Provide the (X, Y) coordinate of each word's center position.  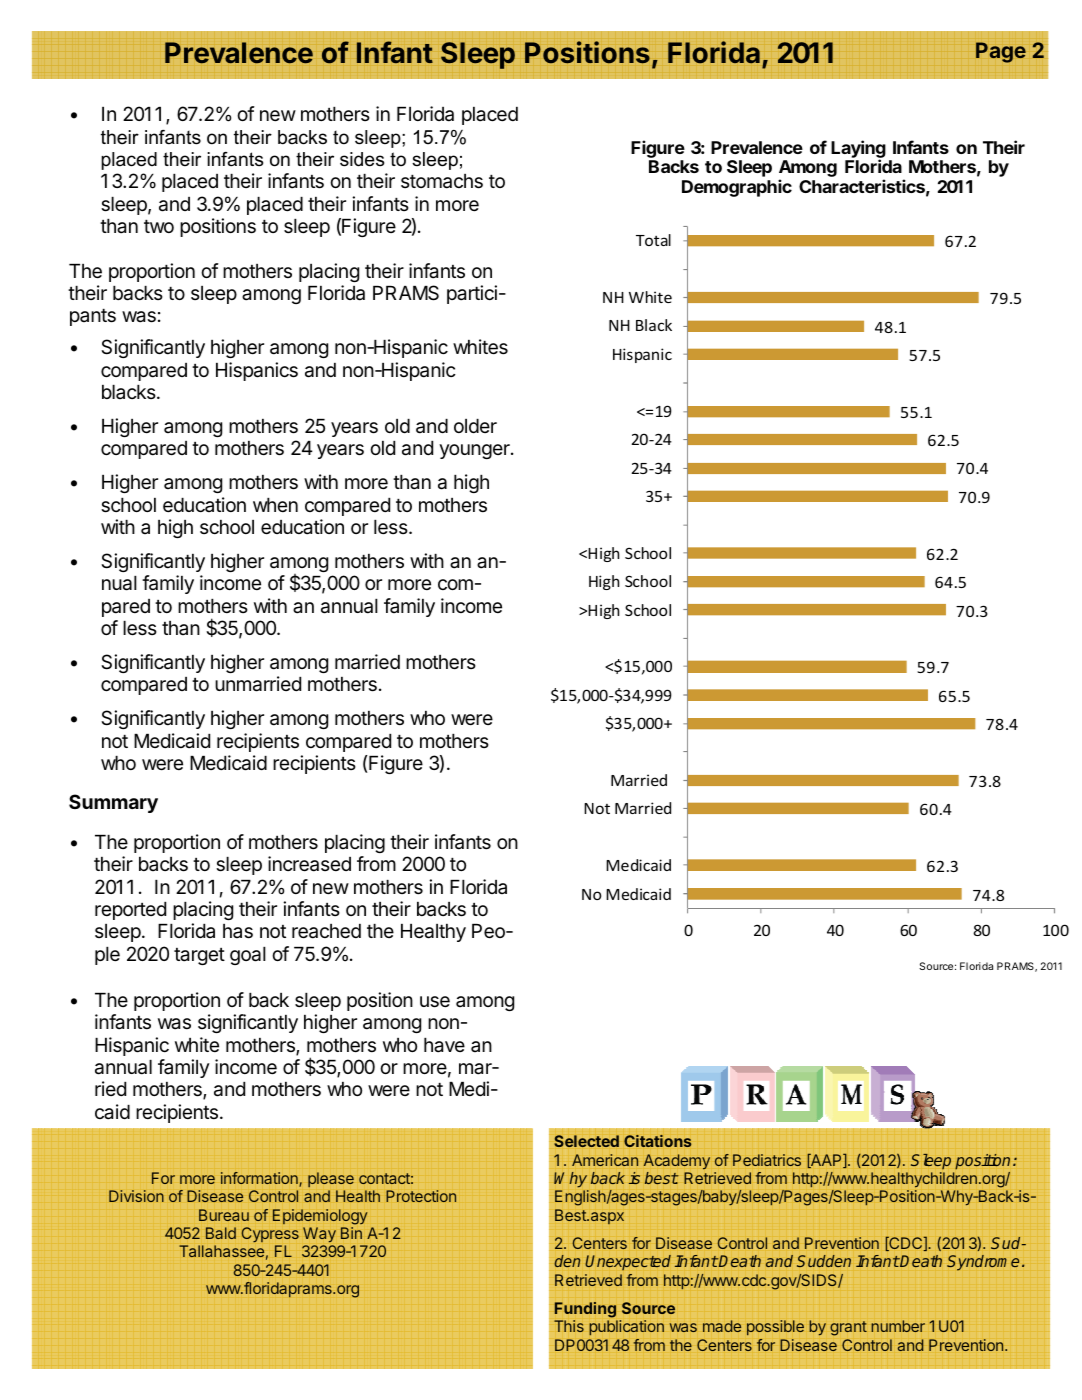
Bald (221, 1233)
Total (653, 240)
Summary (113, 803)
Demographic (737, 188)
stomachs (442, 181)
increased (309, 864)
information (260, 1179)
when (275, 505)
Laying (858, 150)
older (475, 426)
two (159, 226)
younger (475, 451)
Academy (677, 1162)
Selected (586, 1141)
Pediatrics (767, 1160)
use (435, 1002)
